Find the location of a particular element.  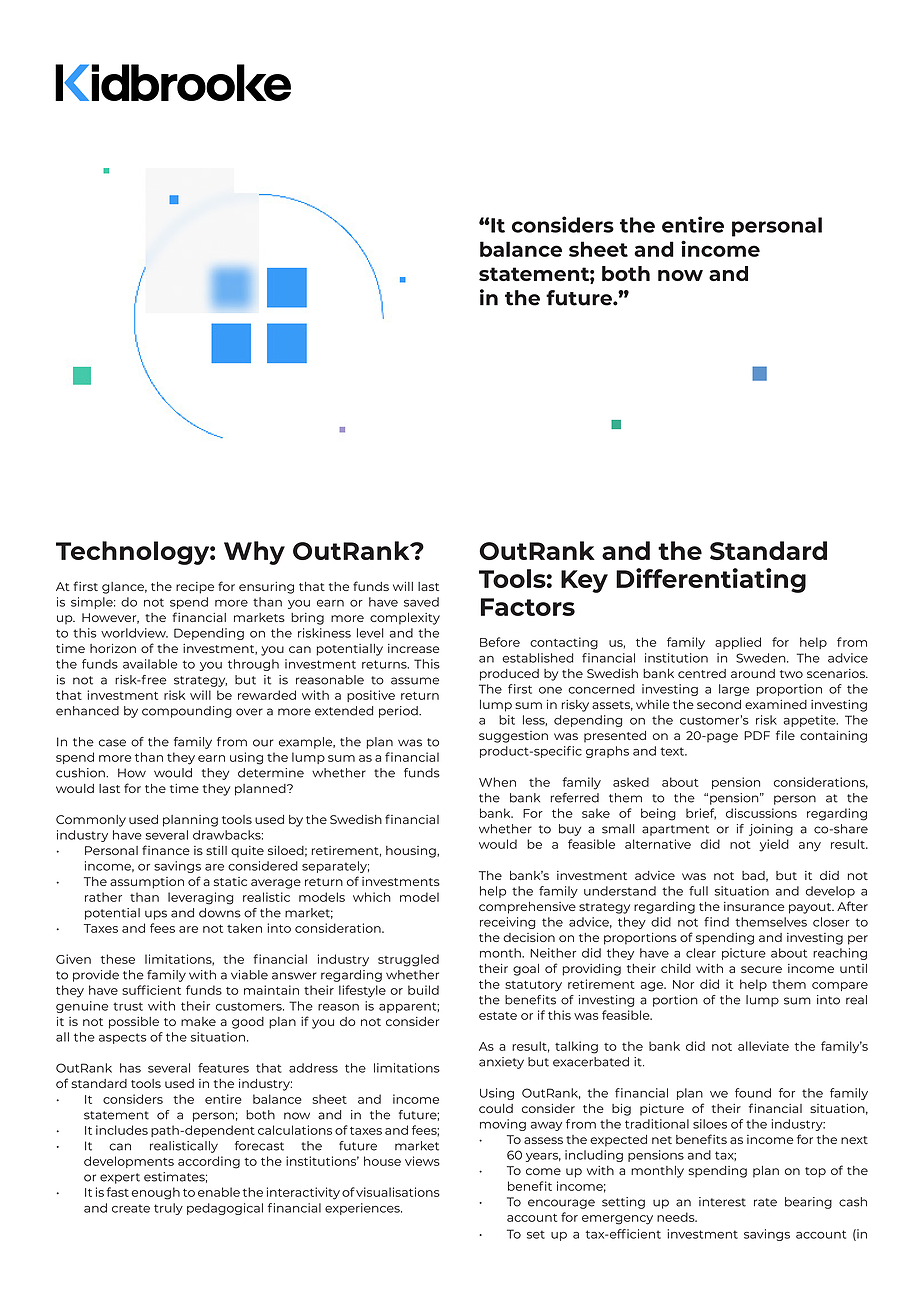

aspects is located at coordinates (123, 1038).
